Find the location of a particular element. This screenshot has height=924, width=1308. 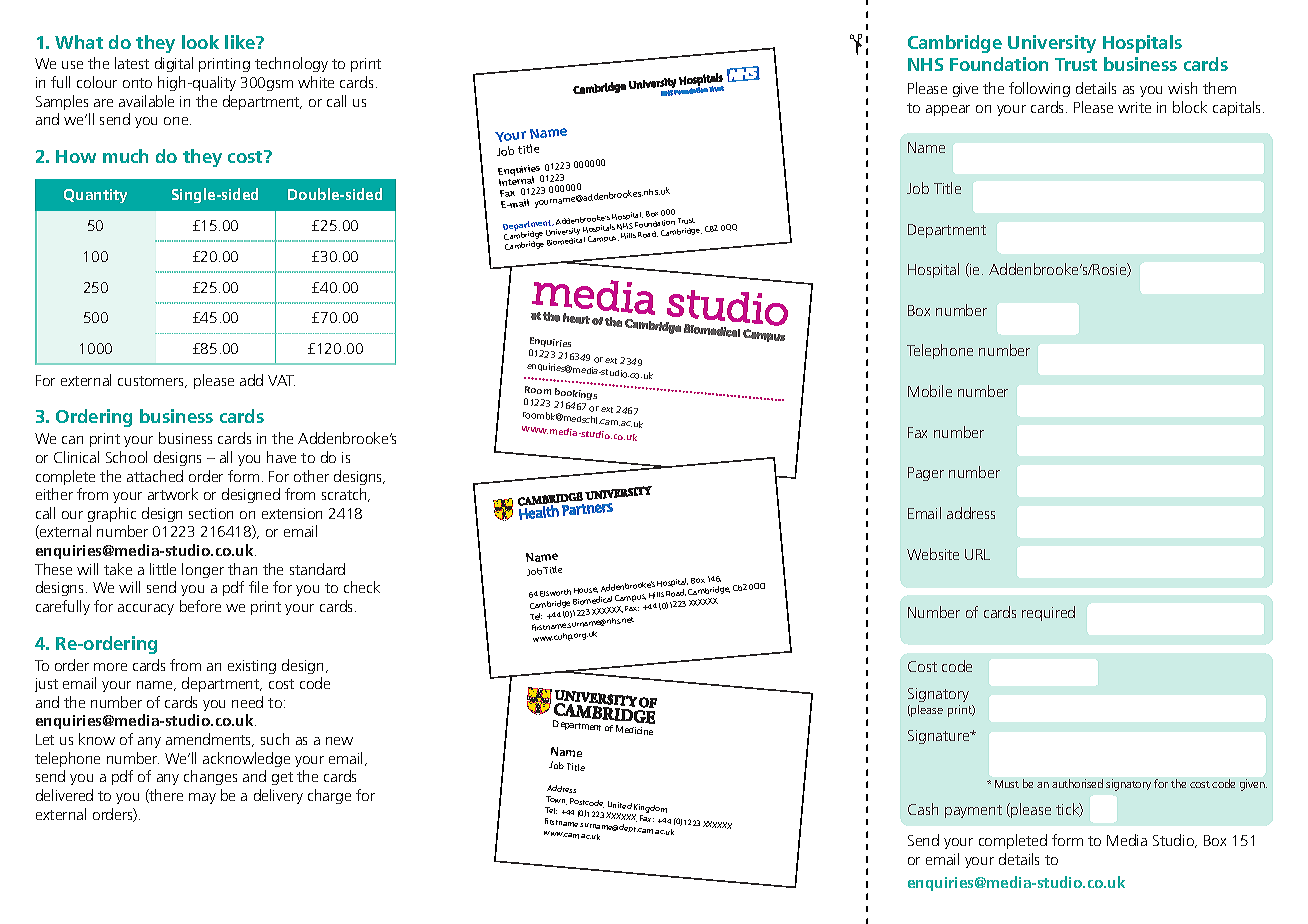

digital is located at coordinates (174, 64).
